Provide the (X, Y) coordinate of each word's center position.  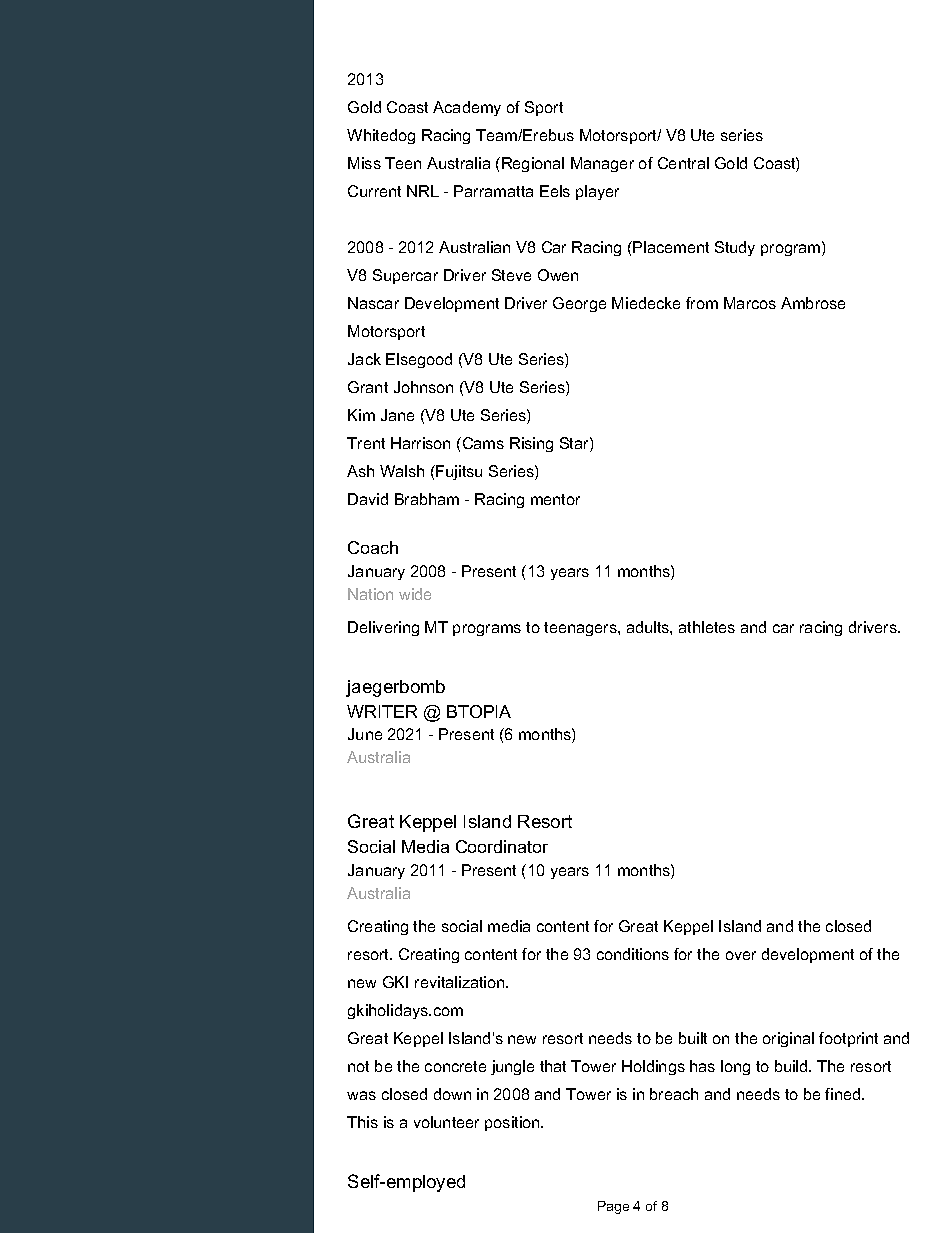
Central (683, 163)
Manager (602, 164)
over (741, 955)
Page (613, 1207)
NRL (423, 191)
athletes (707, 627)
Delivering (383, 628)
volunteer (446, 1122)
